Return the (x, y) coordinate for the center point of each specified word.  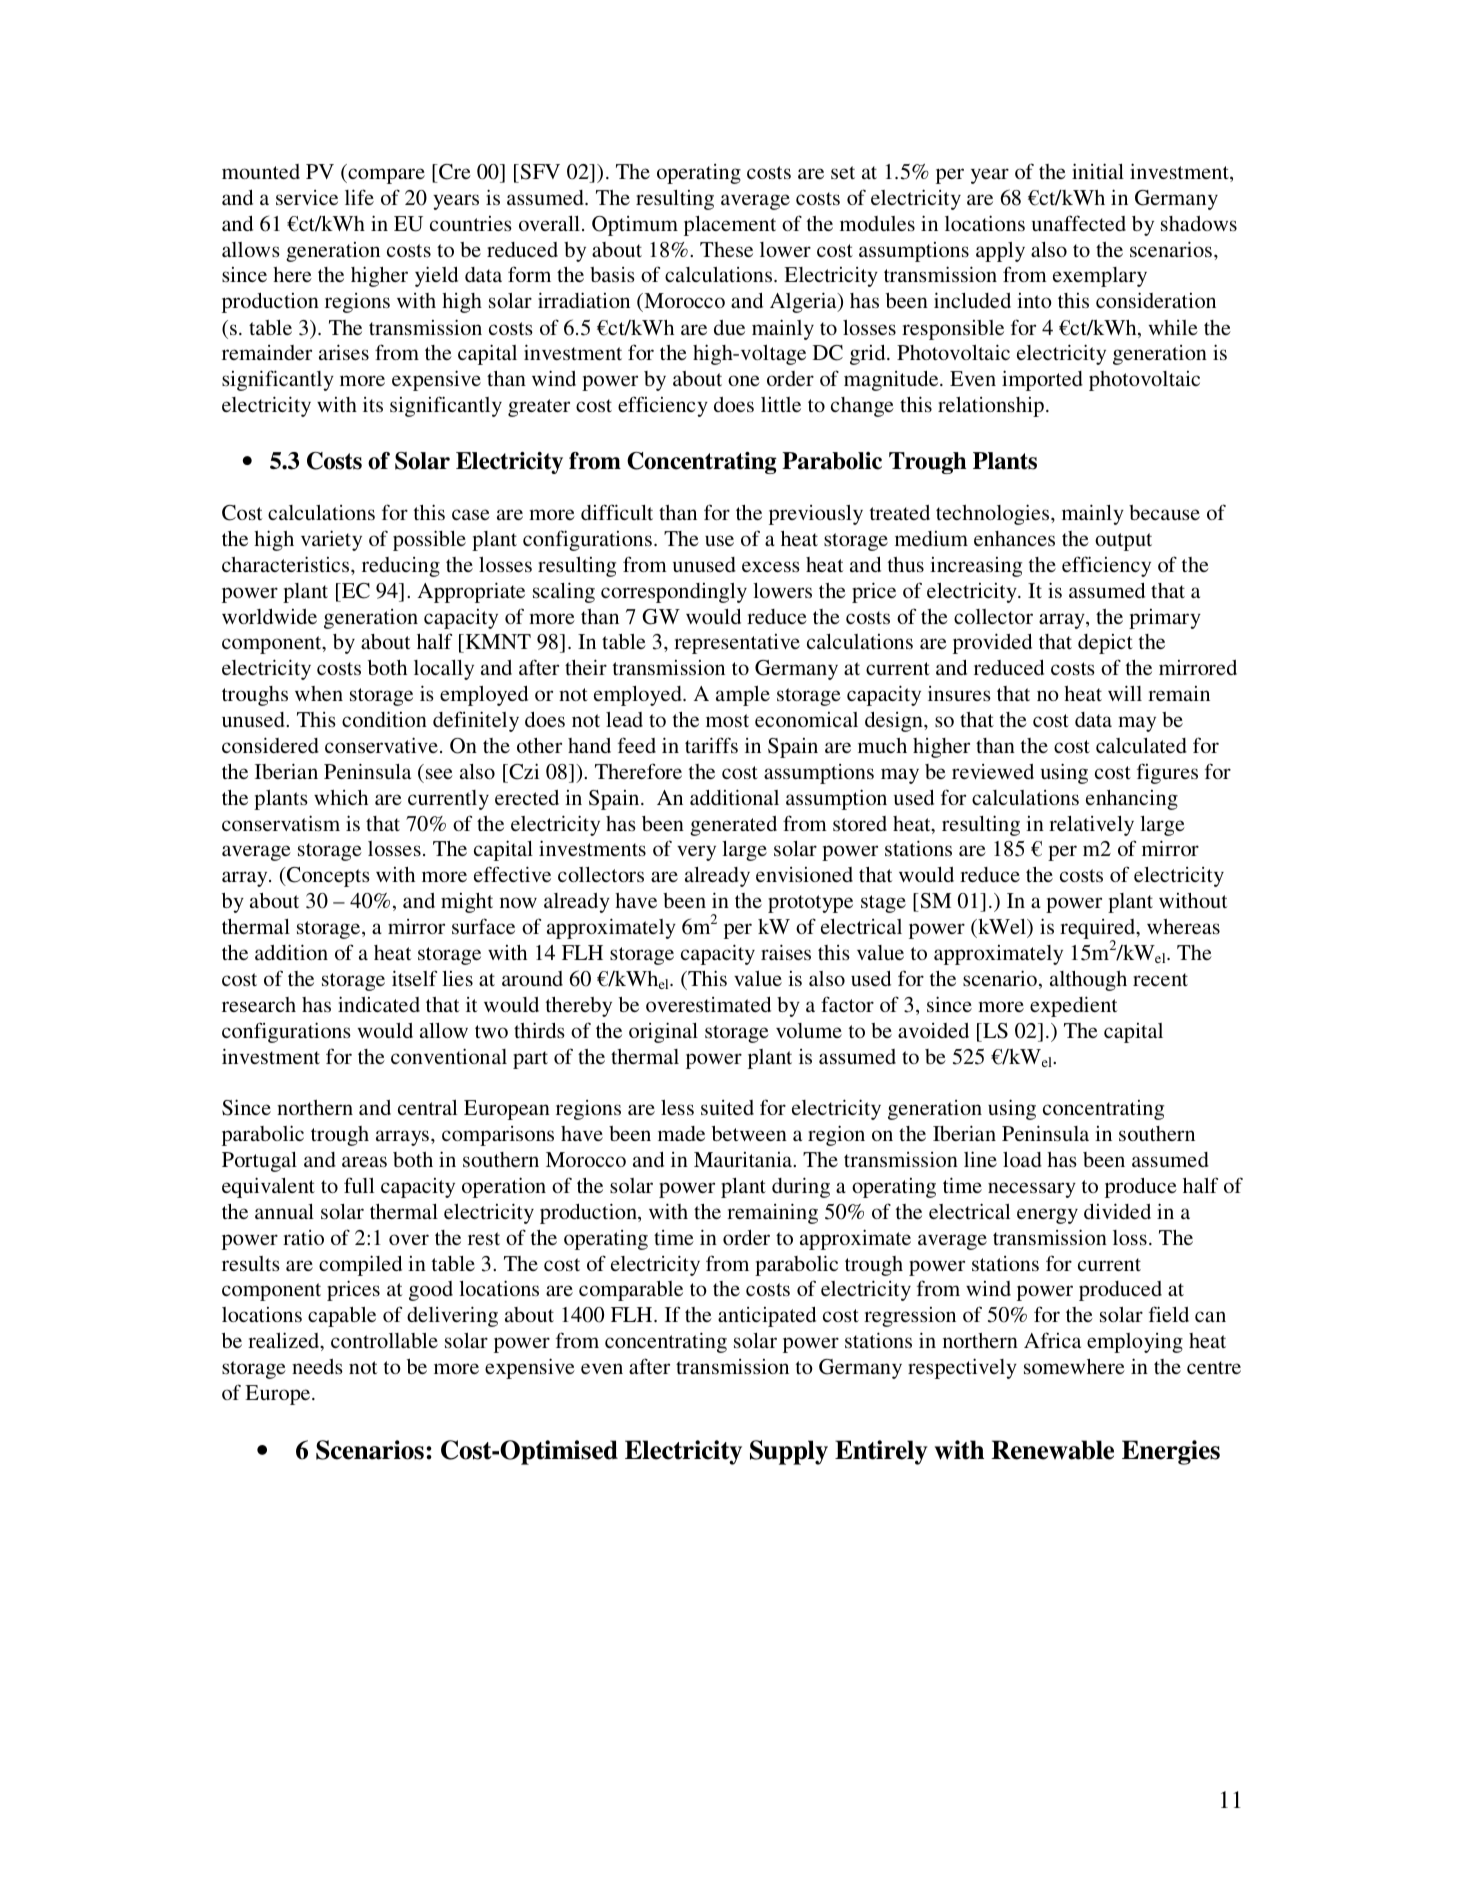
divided (1117, 1211)
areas (364, 1161)
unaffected (1079, 223)
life (359, 197)
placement (730, 226)
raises (786, 952)
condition (384, 719)
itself (414, 978)
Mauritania (744, 1159)
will (1125, 693)
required (1099, 930)
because (1164, 512)
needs (317, 1366)
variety (331, 540)
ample (743, 696)
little (781, 404)
